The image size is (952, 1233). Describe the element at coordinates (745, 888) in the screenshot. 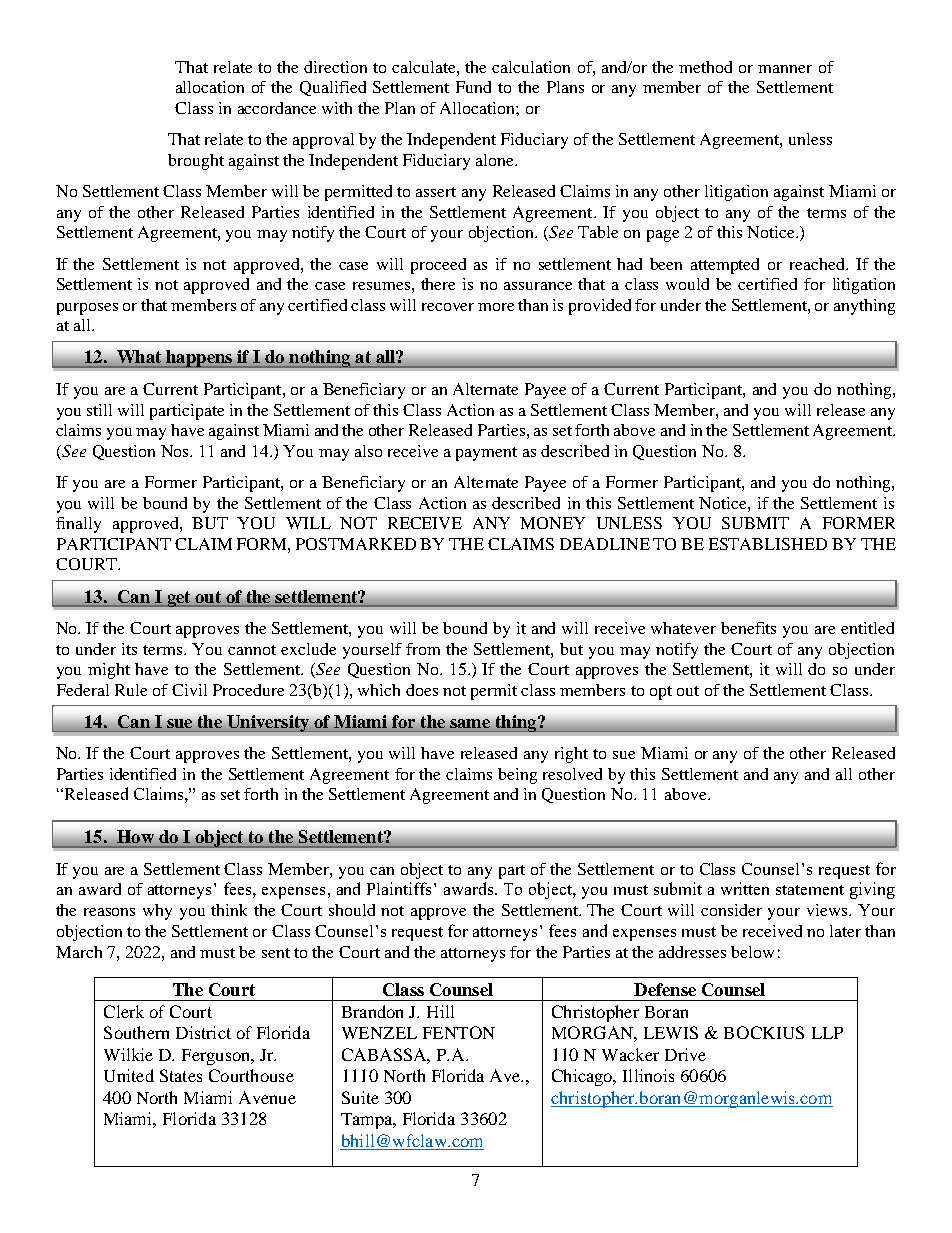

I see `written` at that location.
